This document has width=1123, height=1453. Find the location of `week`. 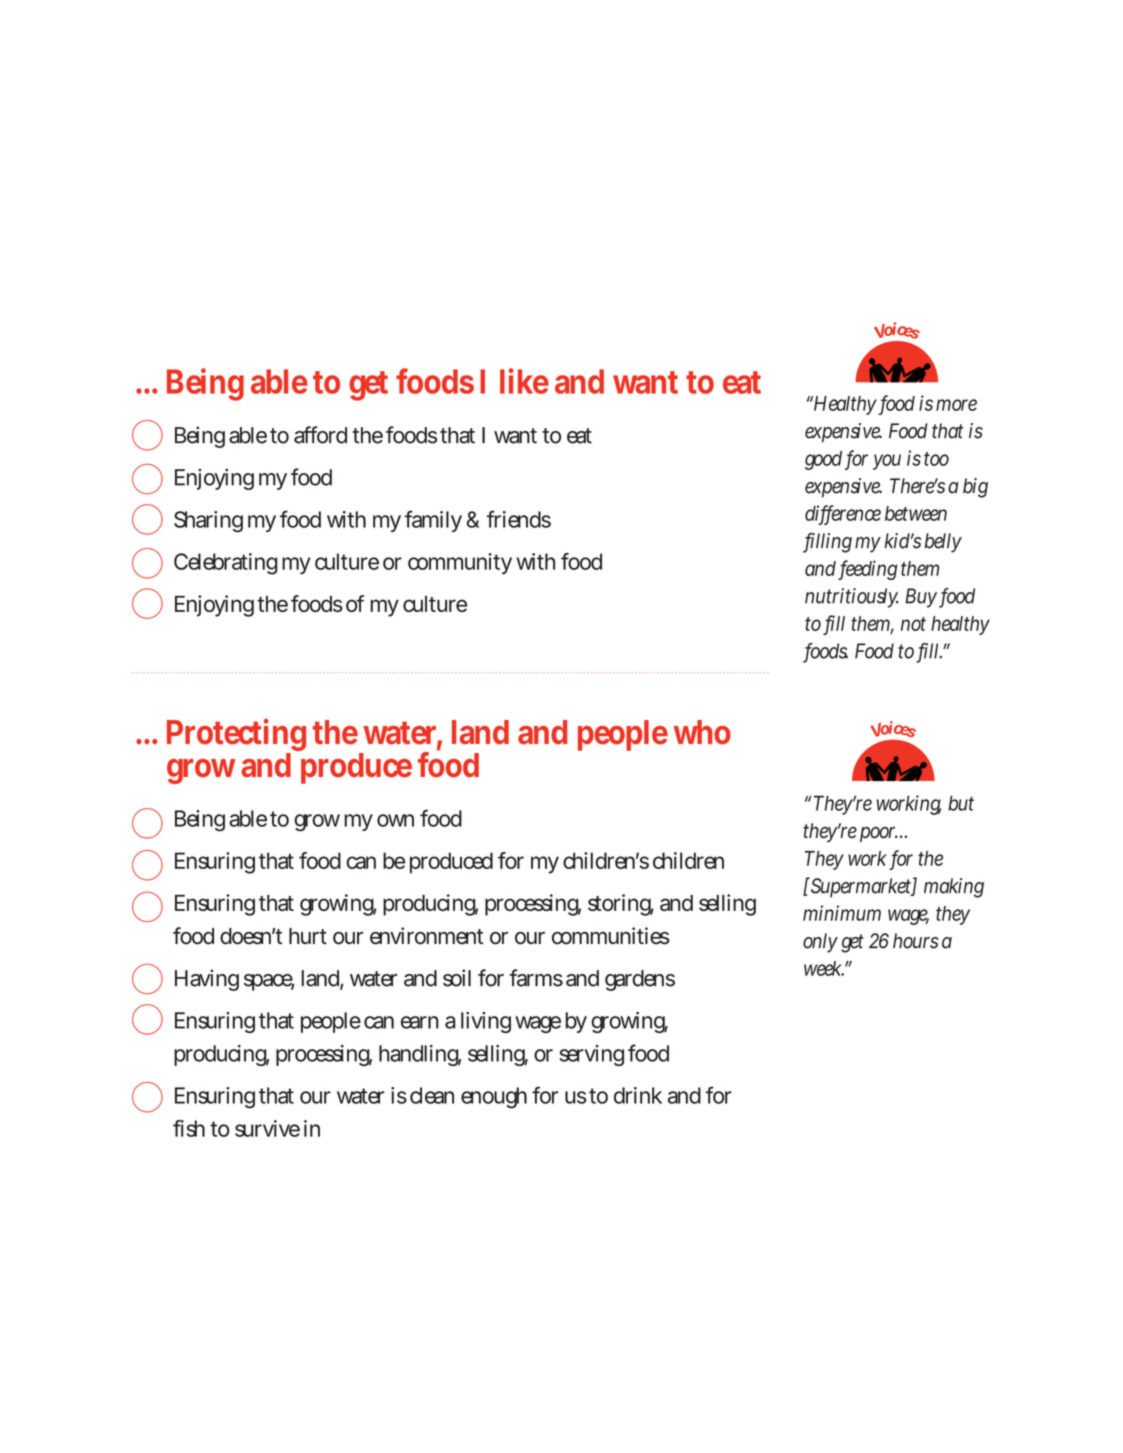

week is located at coordinates (825, 968).
